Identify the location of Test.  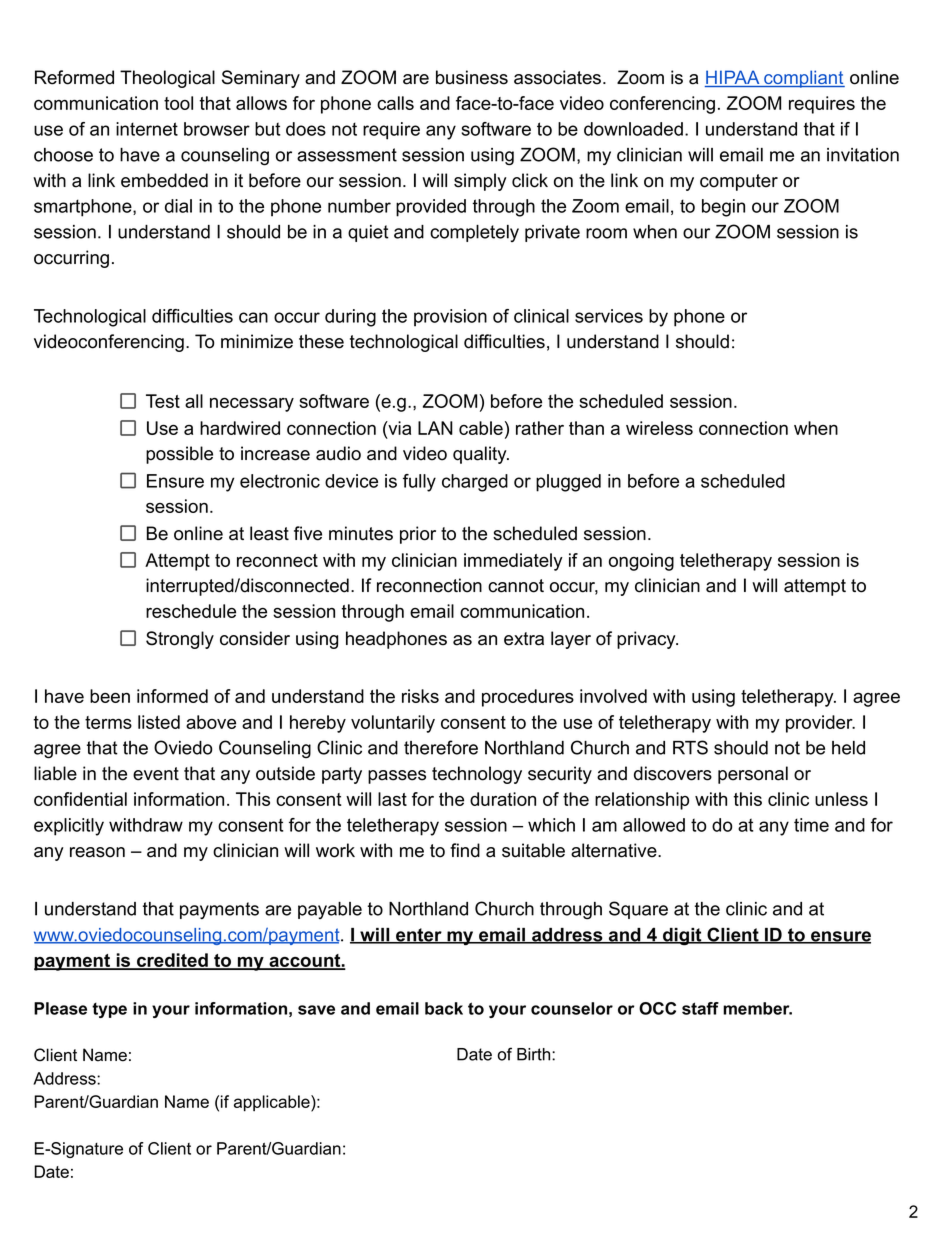
(163, 401).
